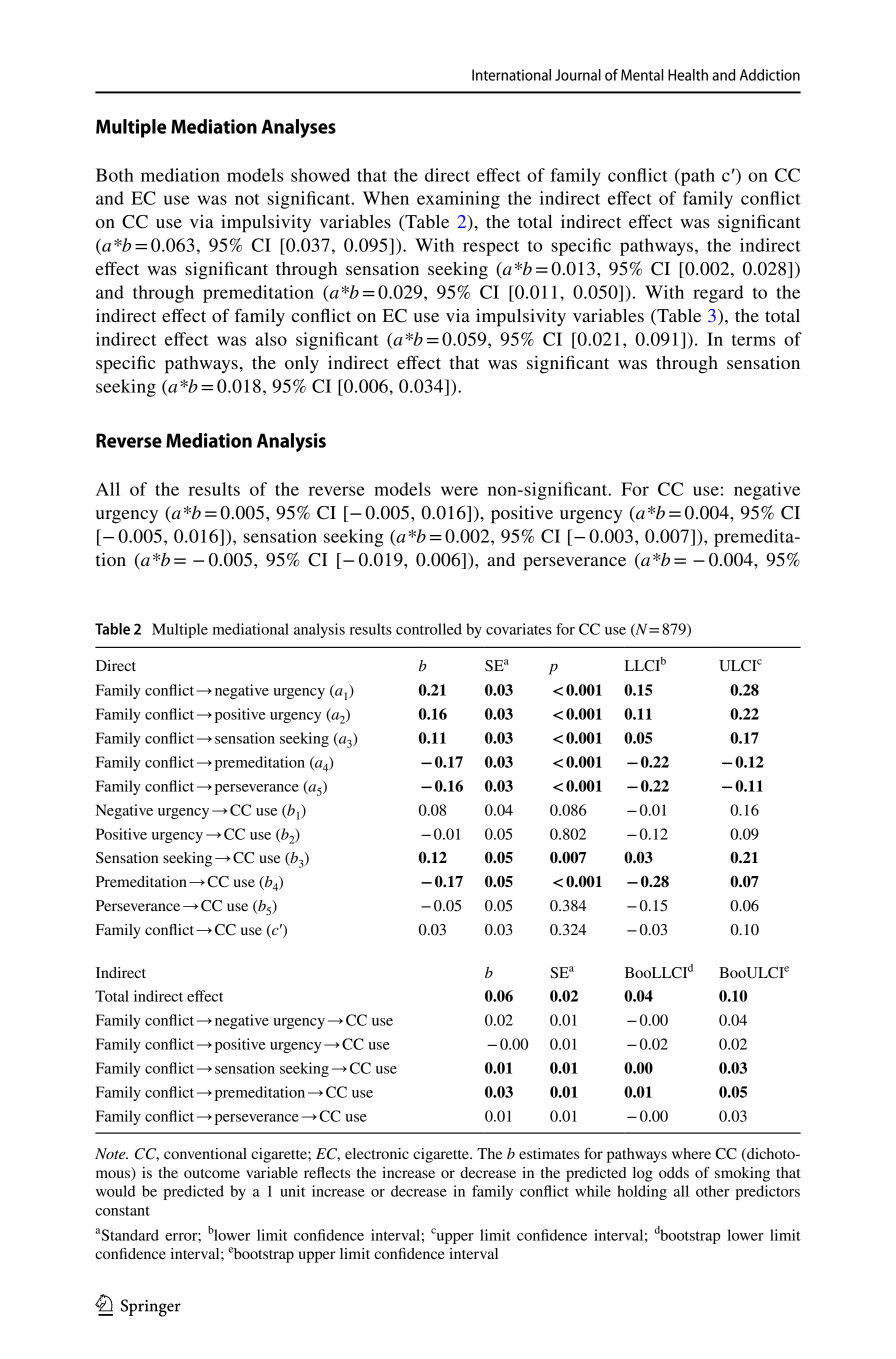 The width and height of the screenshot is (896, 1359). Describe the element at coordinates (459, 491) in the screenshot. I see `were` at that location.
